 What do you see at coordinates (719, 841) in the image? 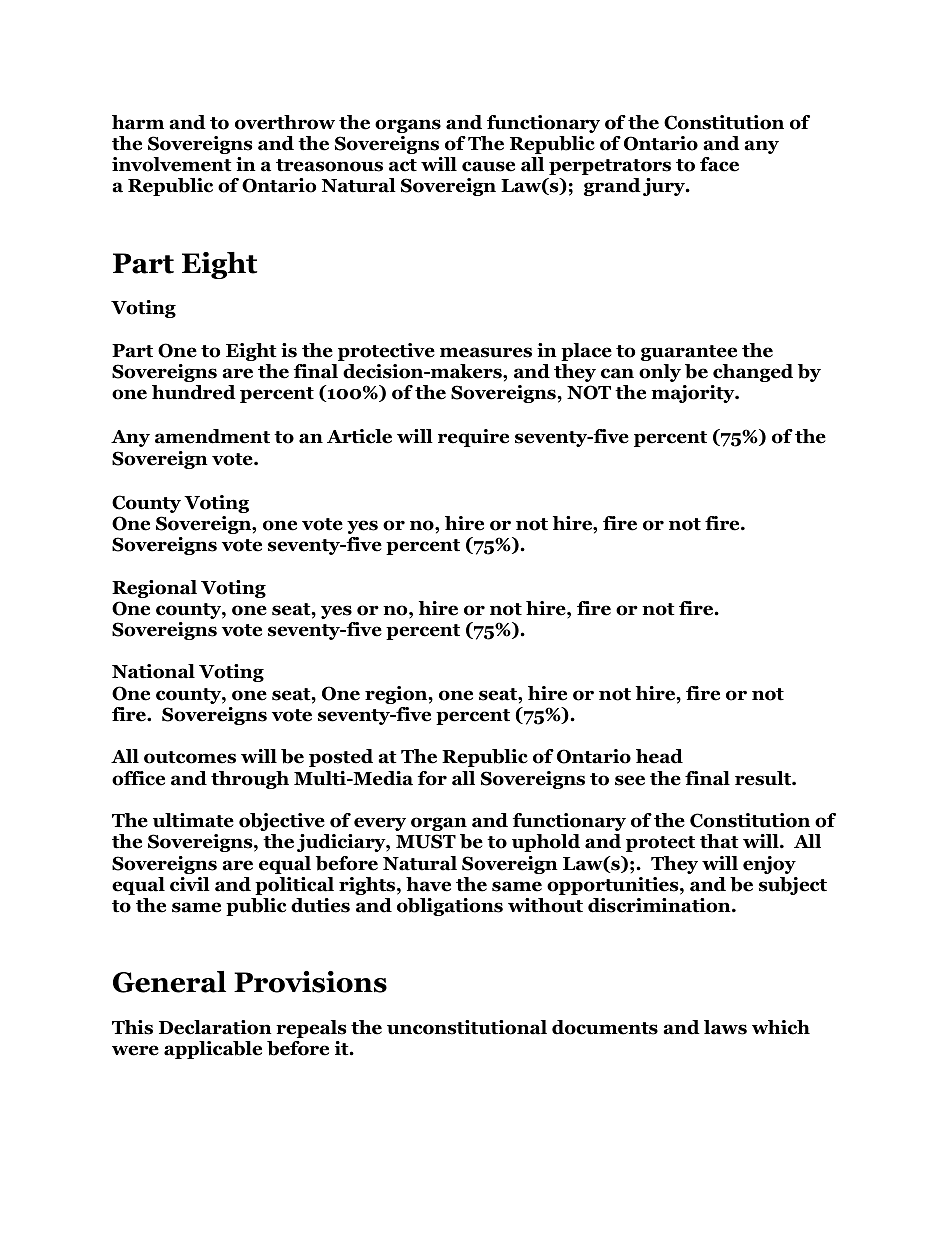
I see `that` at bounding box center [719, 841].
